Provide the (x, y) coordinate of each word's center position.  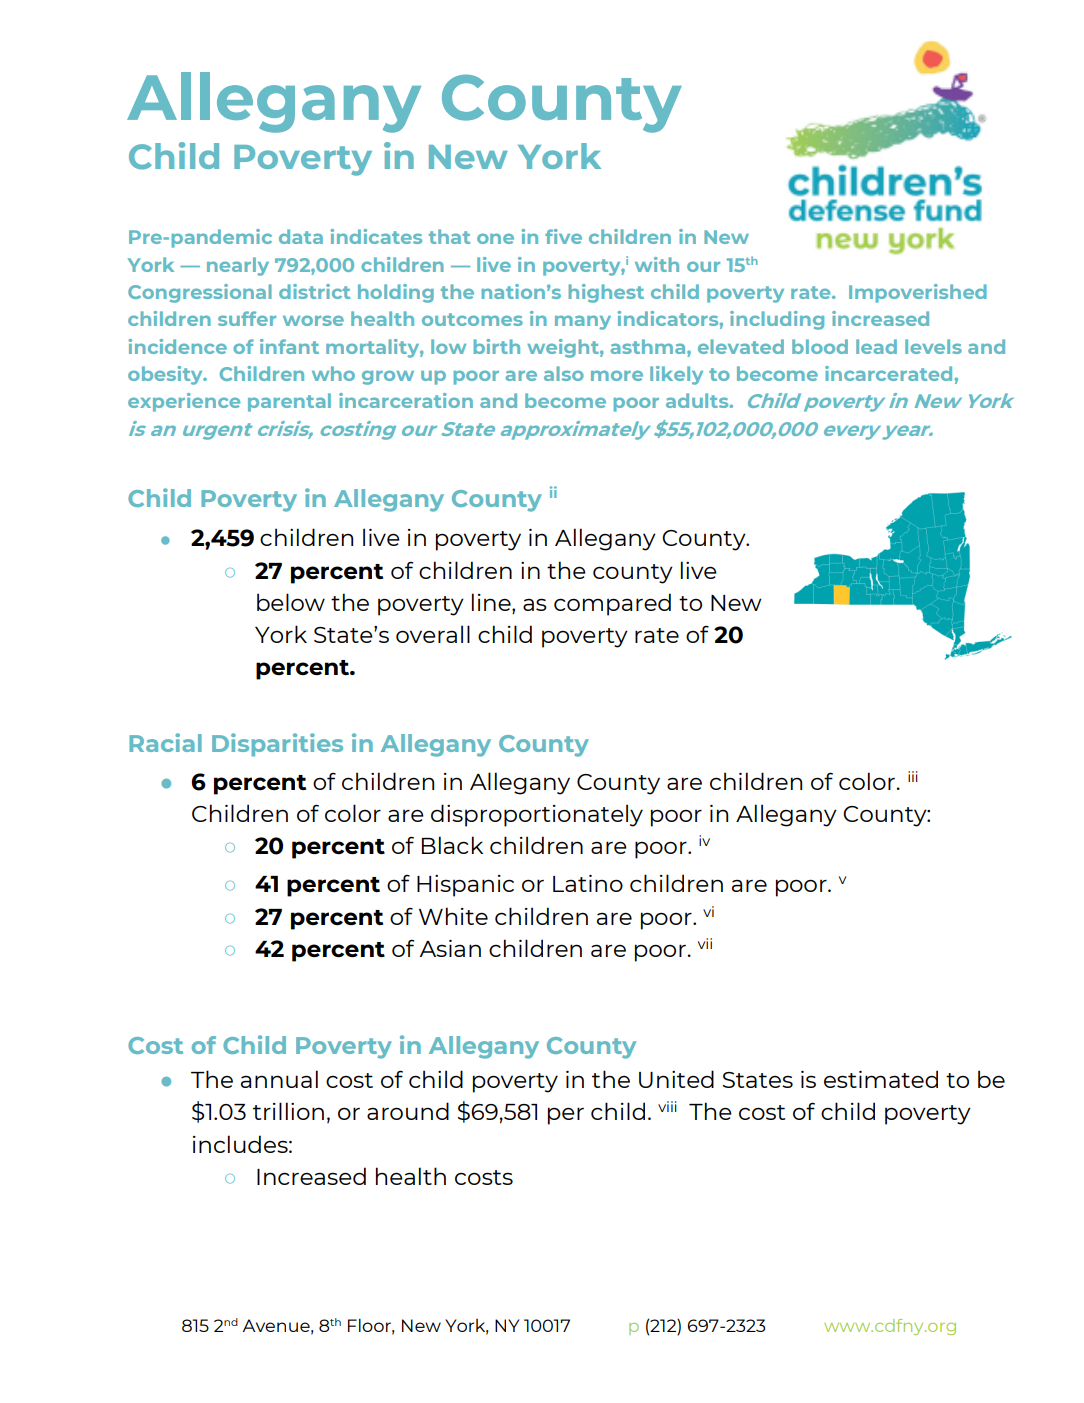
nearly (238, 266)
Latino (588, 883)
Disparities (277, 745)
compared (612, 604)
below (291, 602)
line (492, 602)
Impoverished (918, 293)
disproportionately (537, 815)
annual (279, 1079)
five (563, 236)
